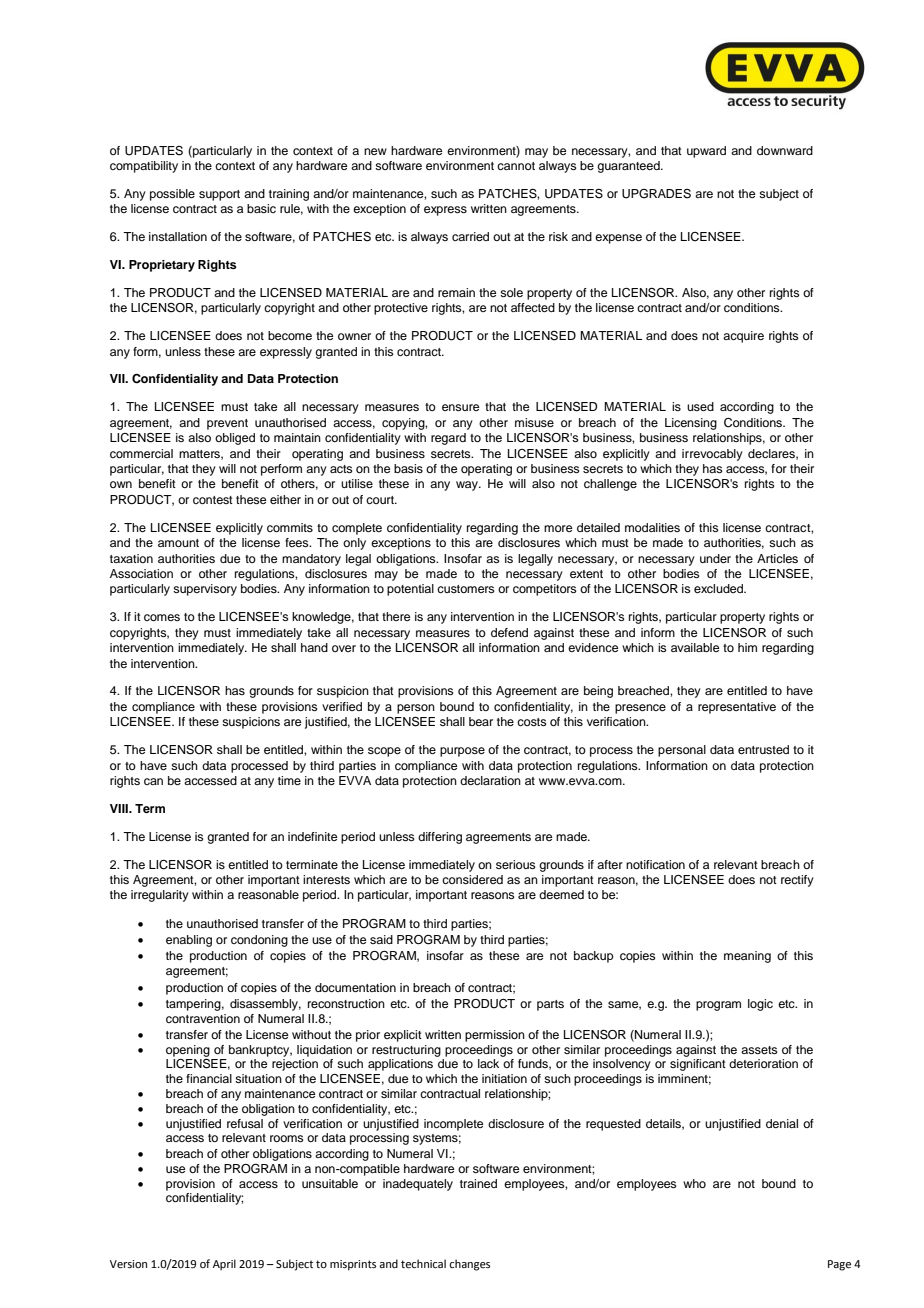  I want to click on downward, so click(785, 150).
